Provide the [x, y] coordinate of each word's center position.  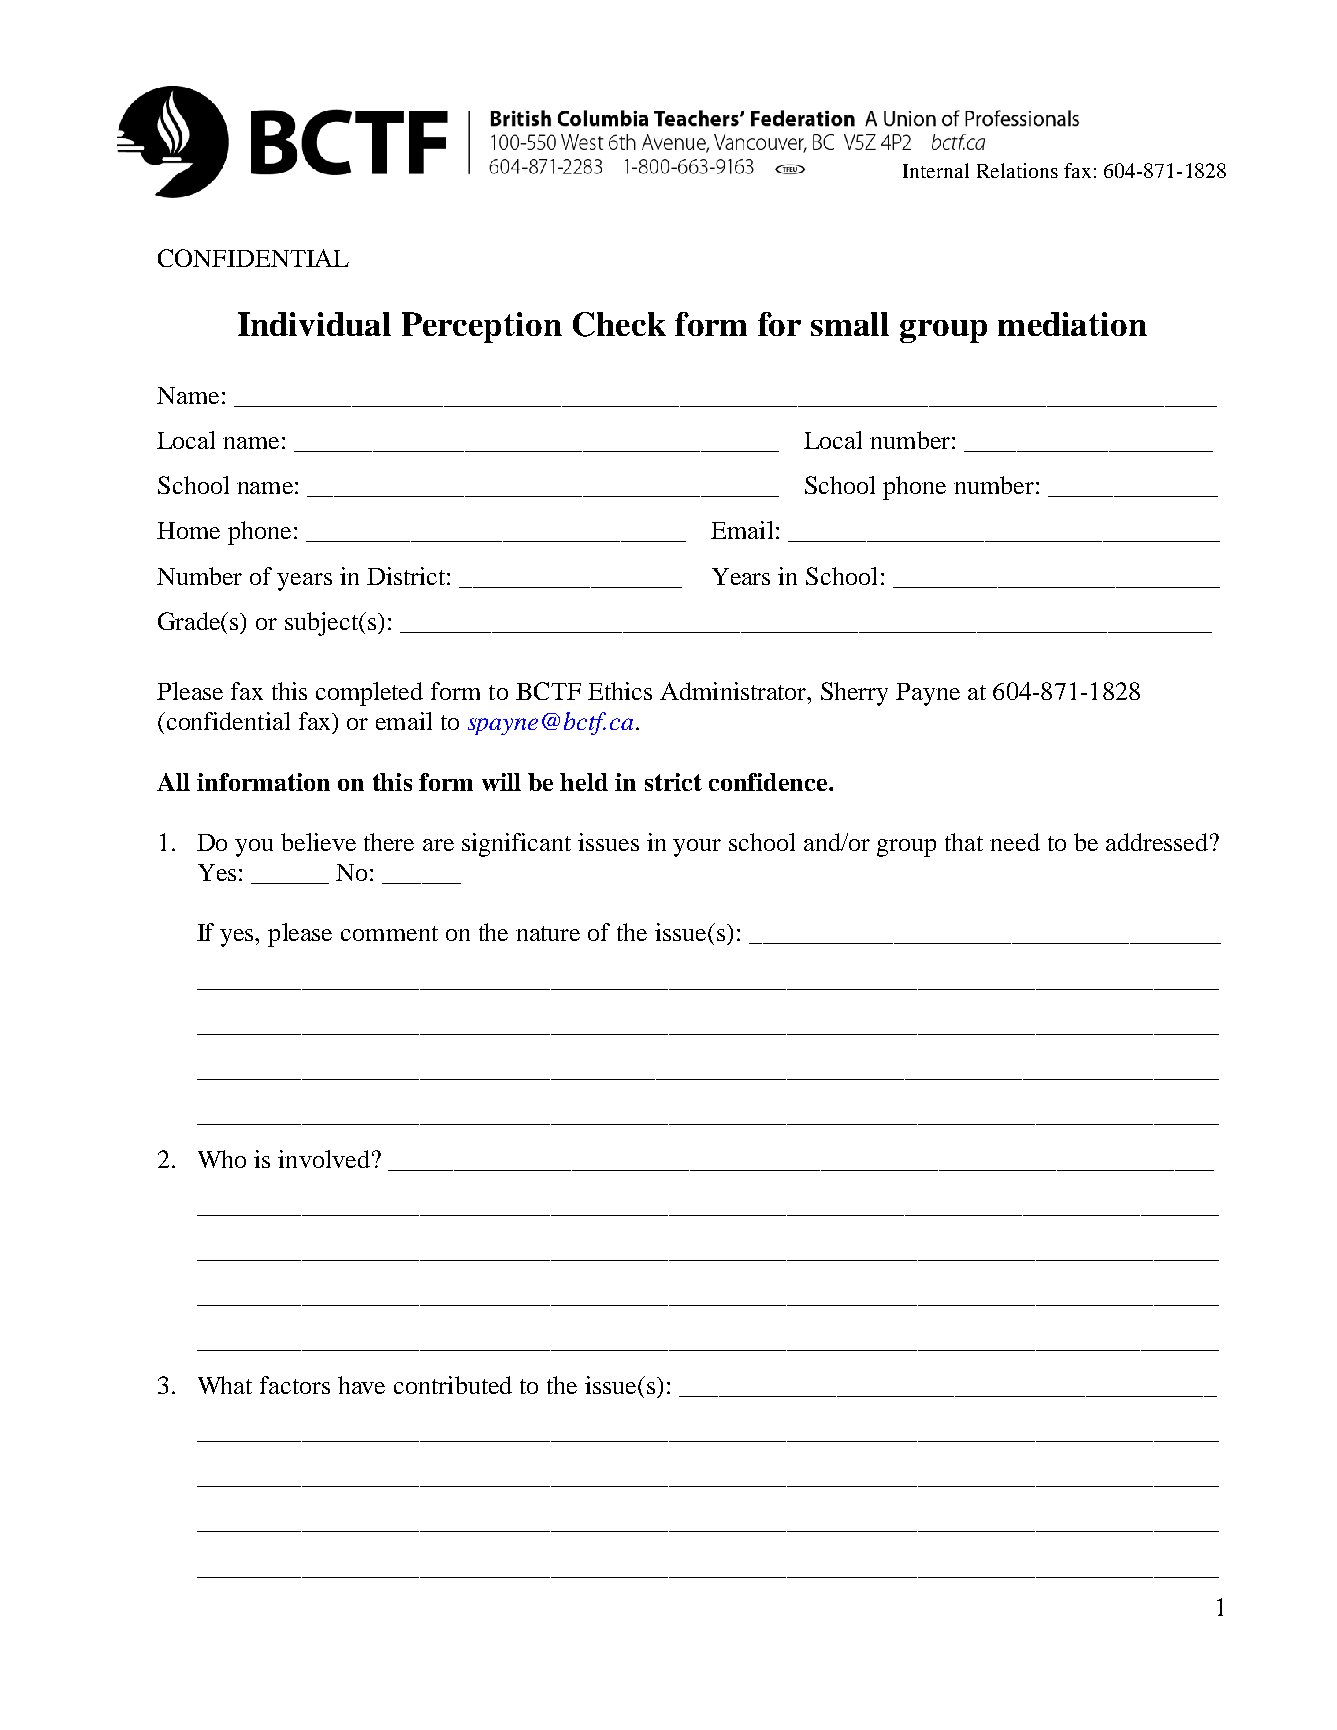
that [964, 842]
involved [324, 1159]
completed [369, 694]
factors [295, 1385]
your [697, 848]
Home [188, 530]
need [1015, 842]
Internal [936, 170]
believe [318, 842]
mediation [1072, 324]
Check [619, 324]
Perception [482, 327]
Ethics [620, 691]
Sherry [854, 694]
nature [548, 933]
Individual [314, 324]
